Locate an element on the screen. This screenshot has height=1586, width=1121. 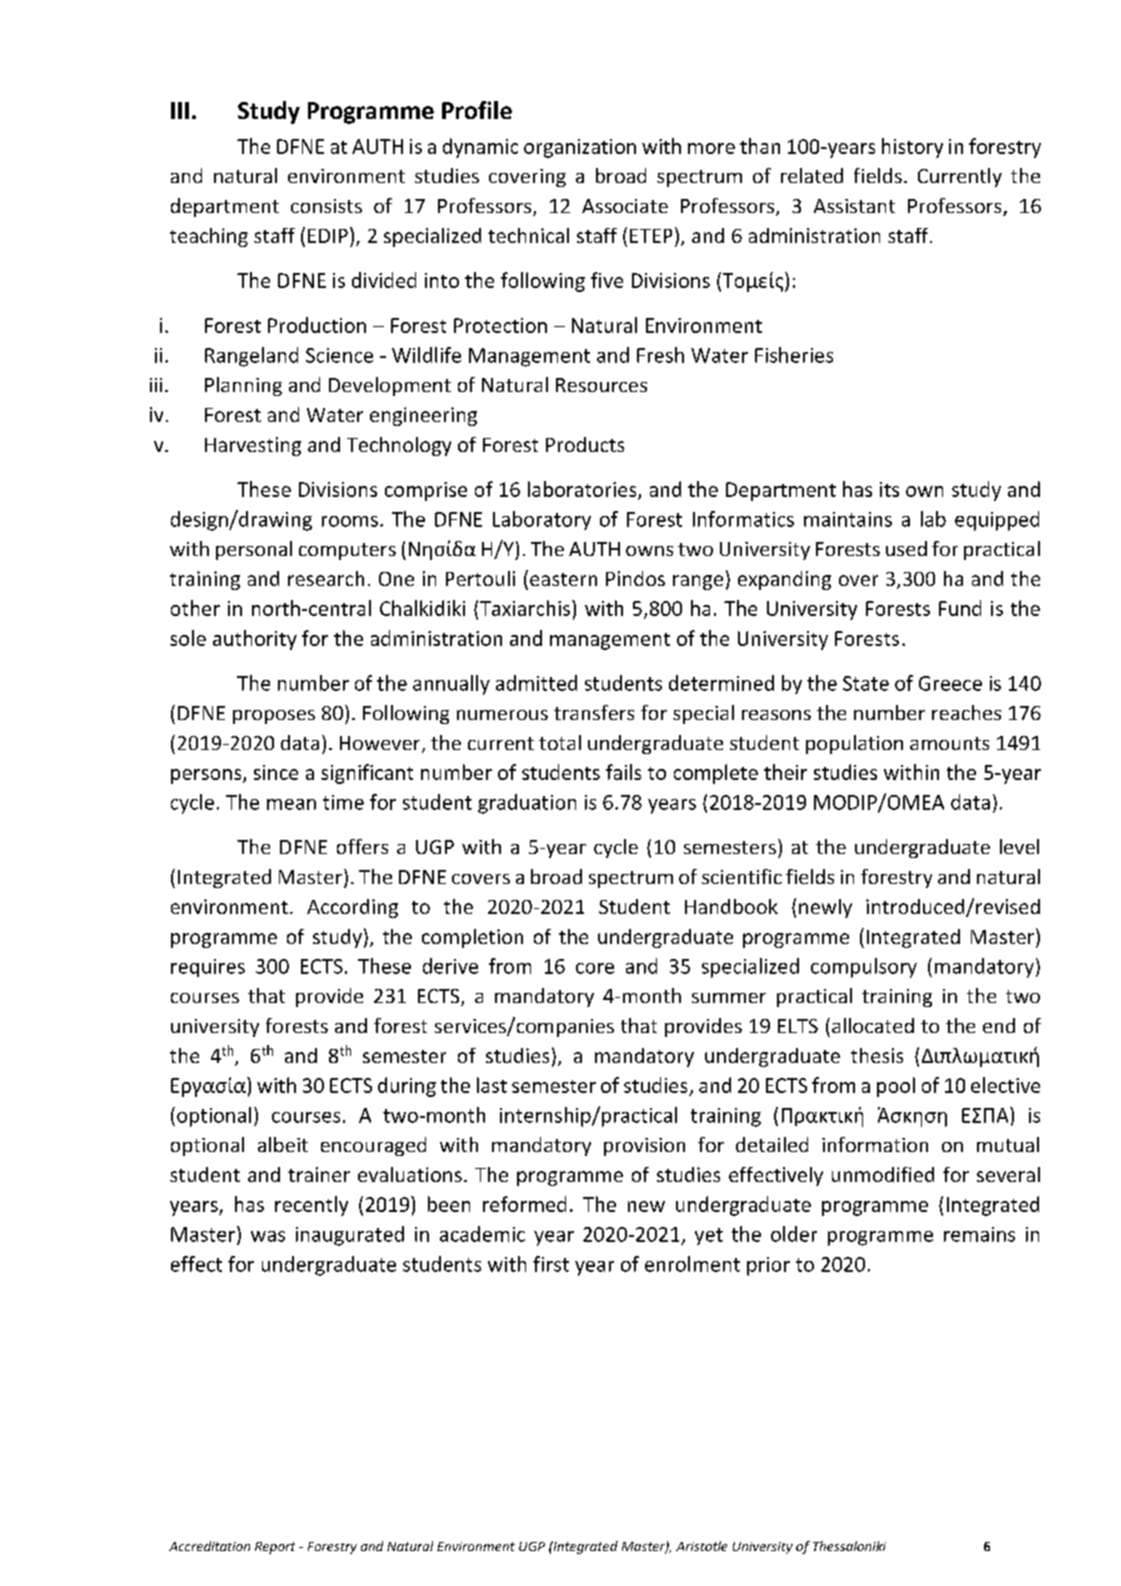
consists is located at coordinates (326, 206).
